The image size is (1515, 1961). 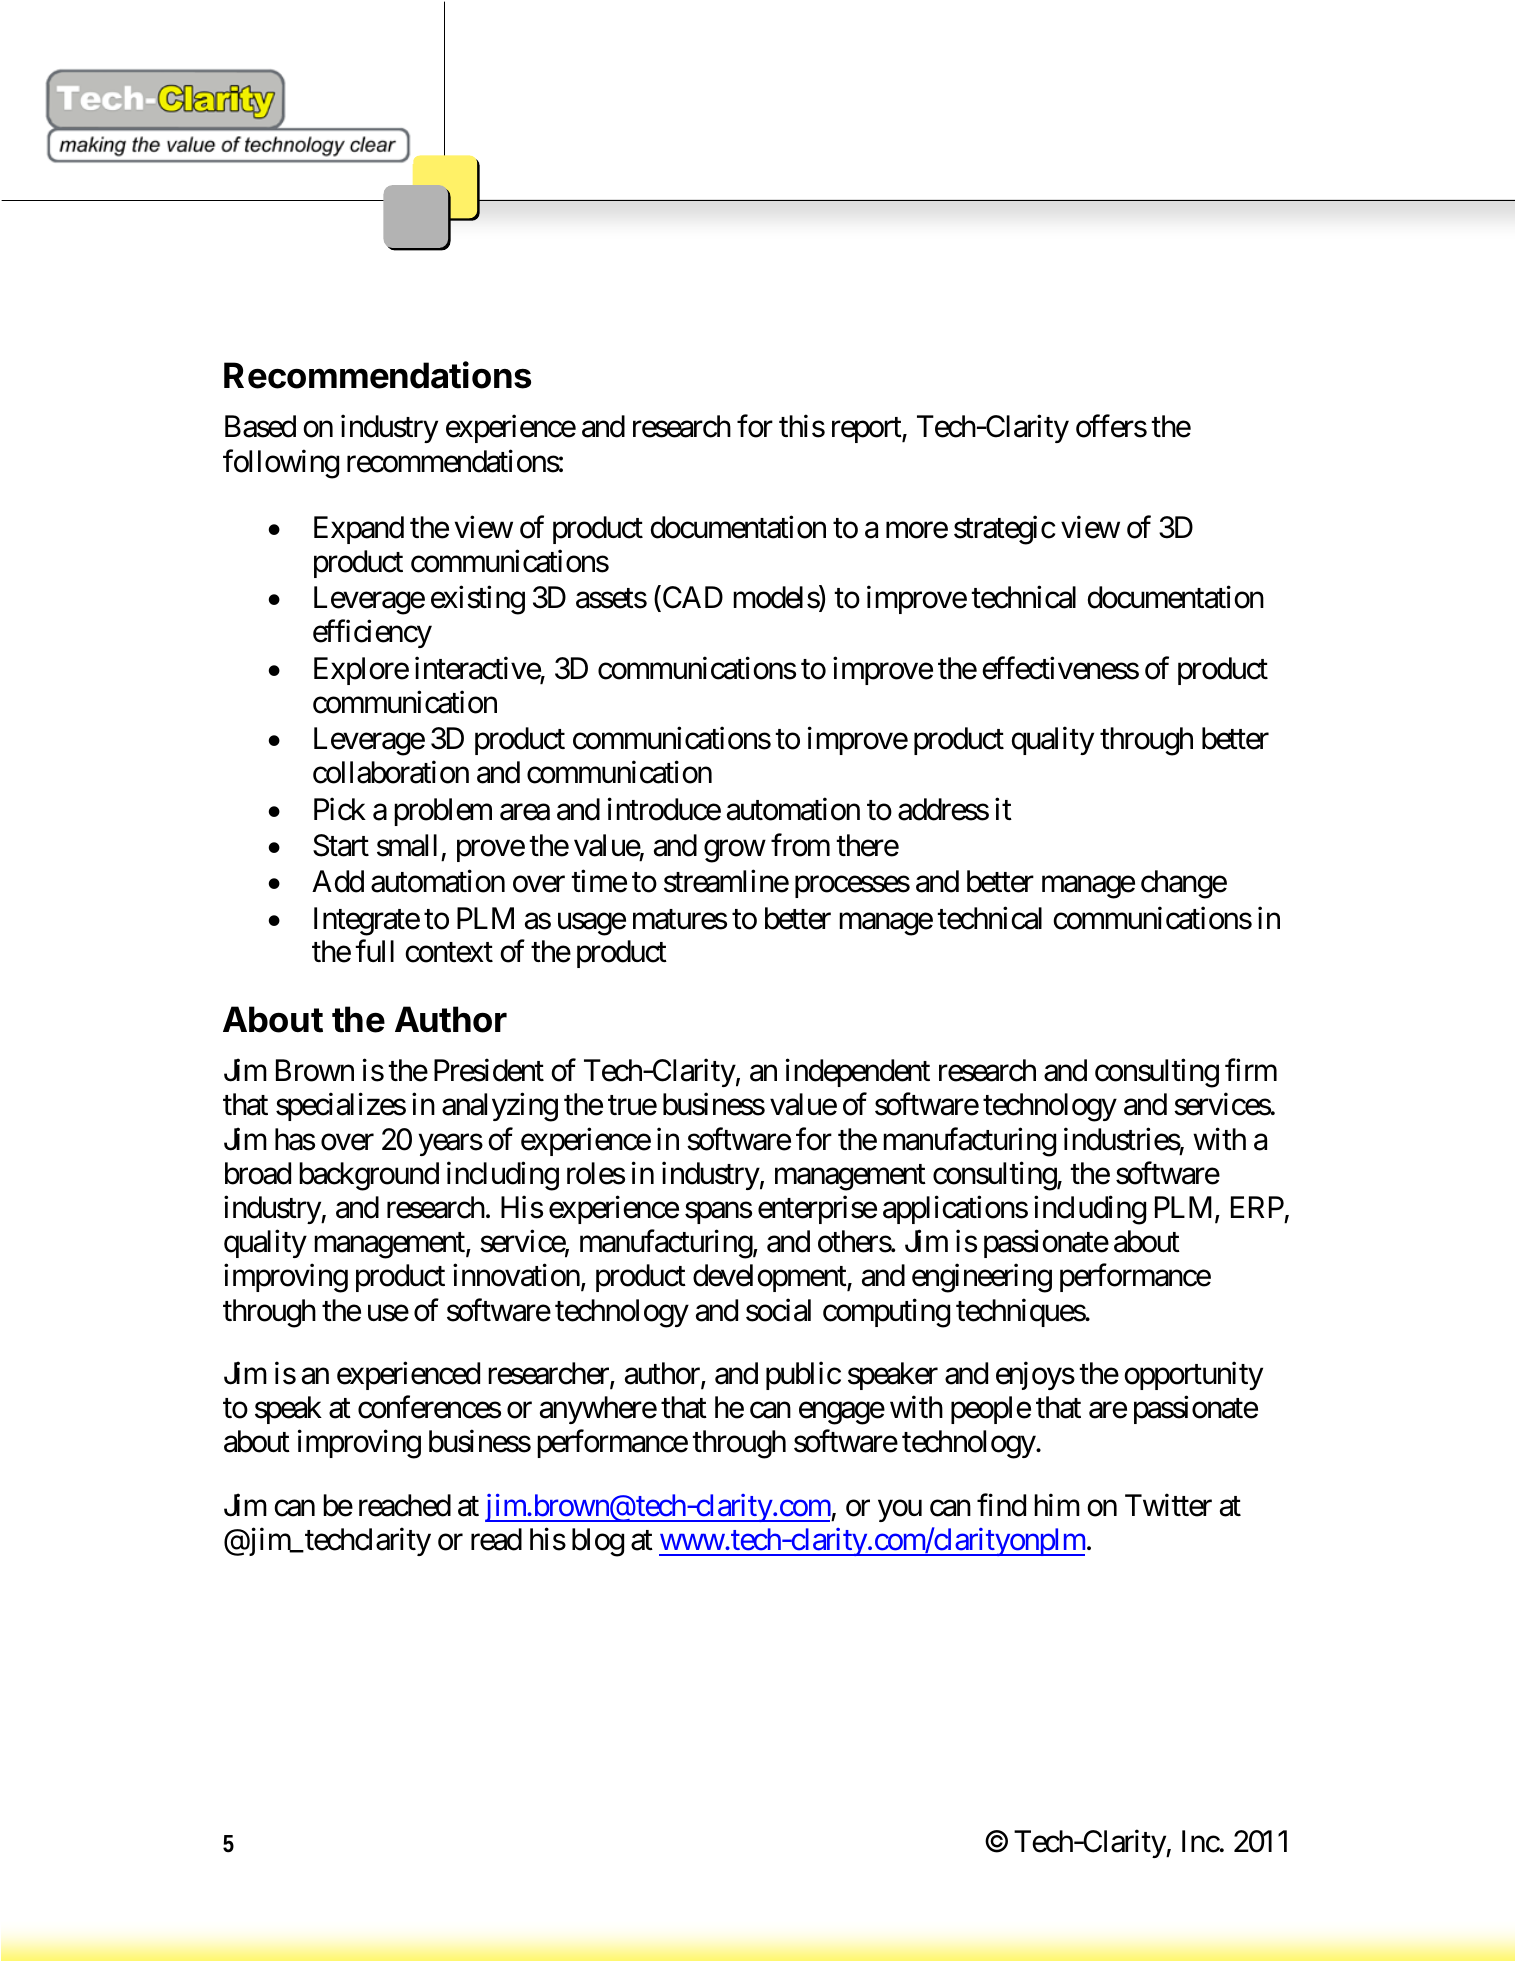 I want to click on reached, so click(x=405, y=1505).
